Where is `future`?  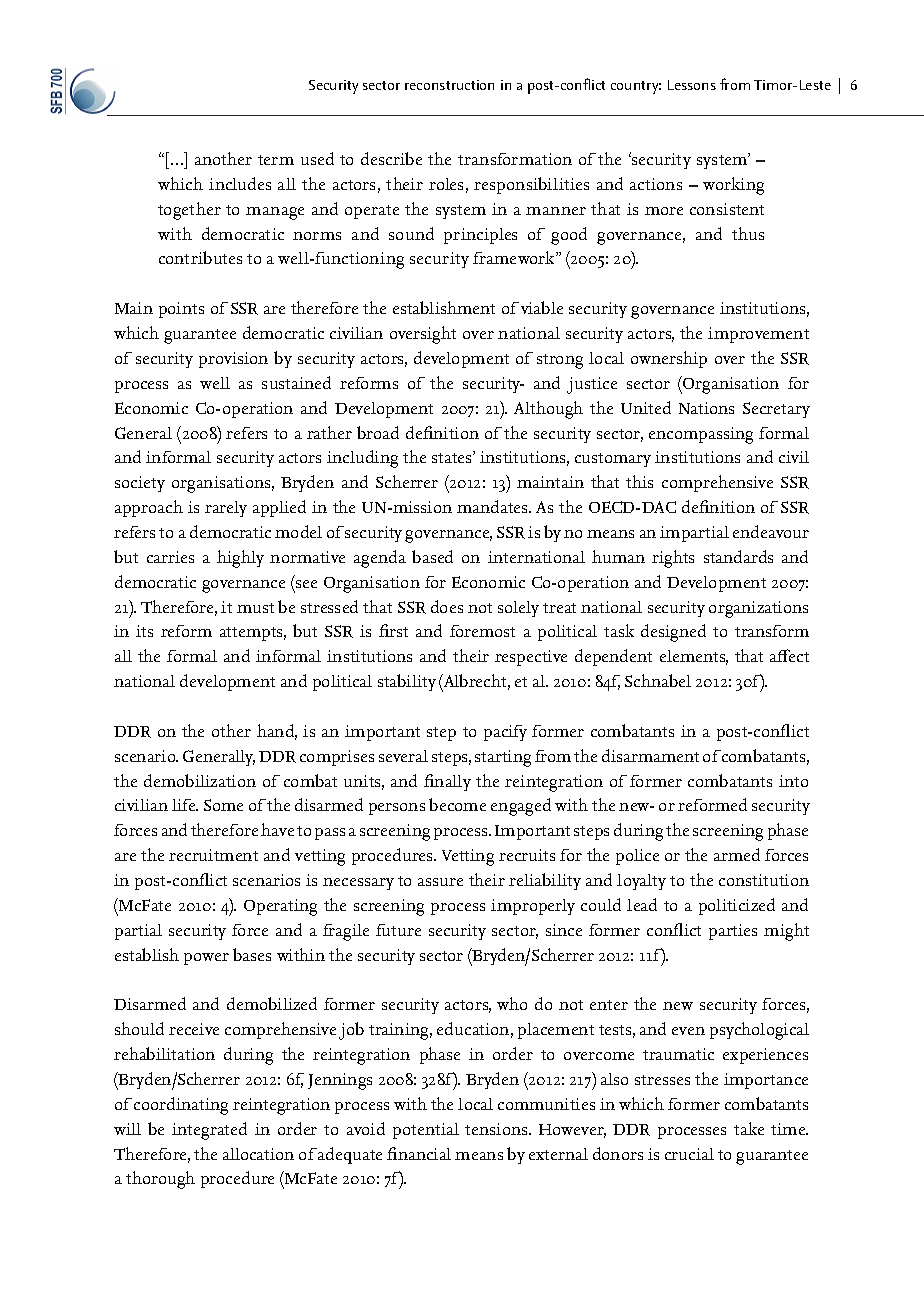
future is located at coordinates (398, 930).
